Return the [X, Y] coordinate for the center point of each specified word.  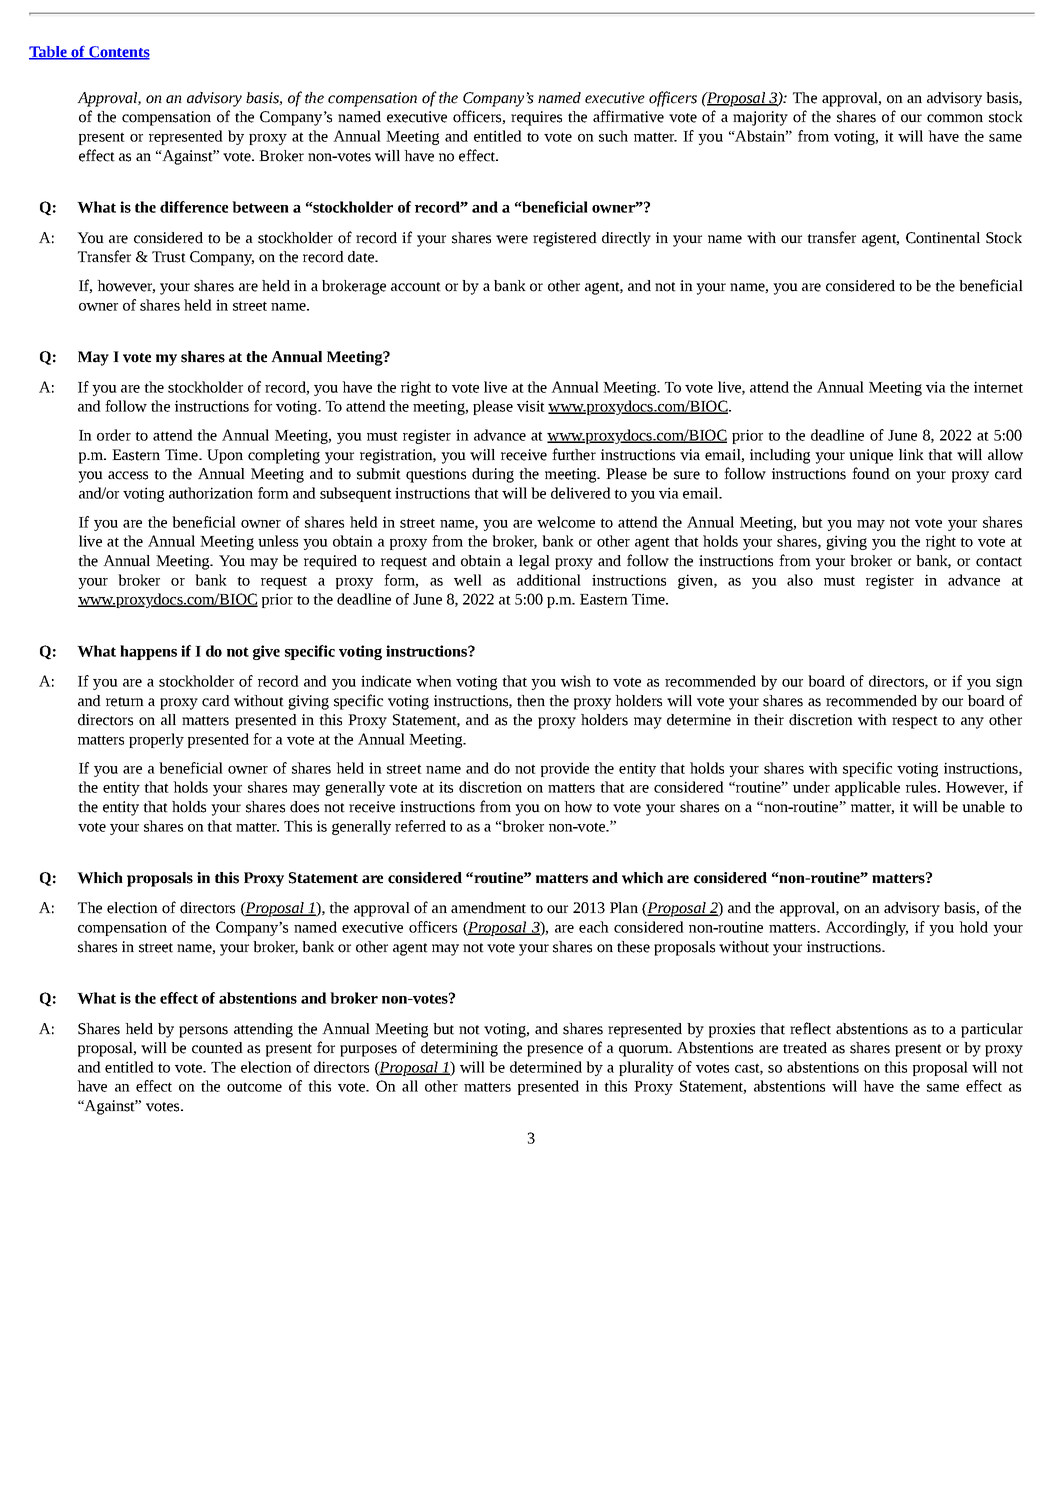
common [955, 118]
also [800, 580]
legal [534, 562]
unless [278, 541]
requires [536, 118]
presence [555, 1051]
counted [217, 1048]
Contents [118, 53]
